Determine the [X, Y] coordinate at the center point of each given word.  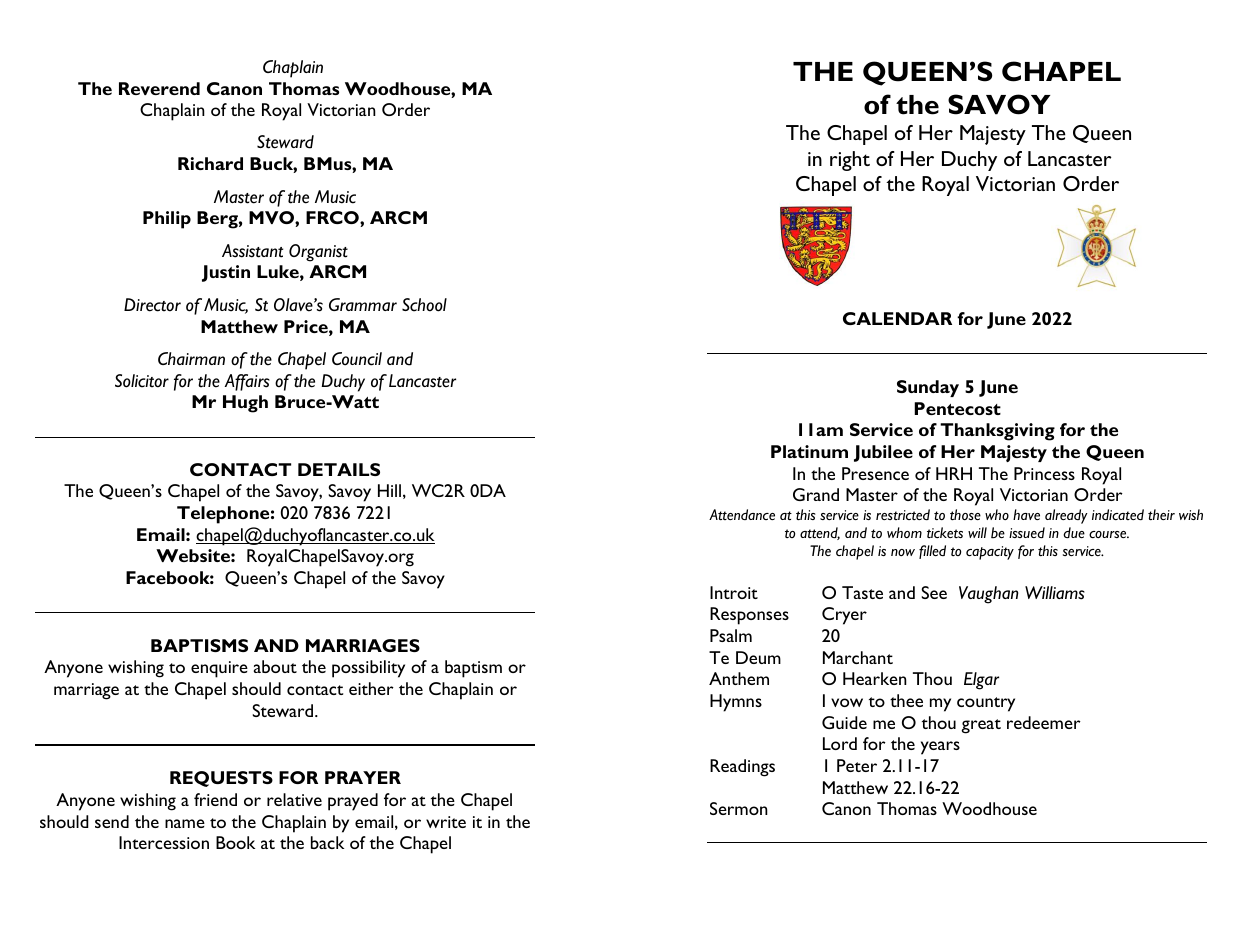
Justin [226, 273]
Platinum [809, 451]
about [275, 666]
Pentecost [957, 408]
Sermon [739, 808]
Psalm [731, 635]
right [850, 161]
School [424, 305]
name [185, 823]
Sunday [928, 388]
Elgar [981, 681]
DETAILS [339, 469]
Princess [1044, 473]
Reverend [159, 88]
